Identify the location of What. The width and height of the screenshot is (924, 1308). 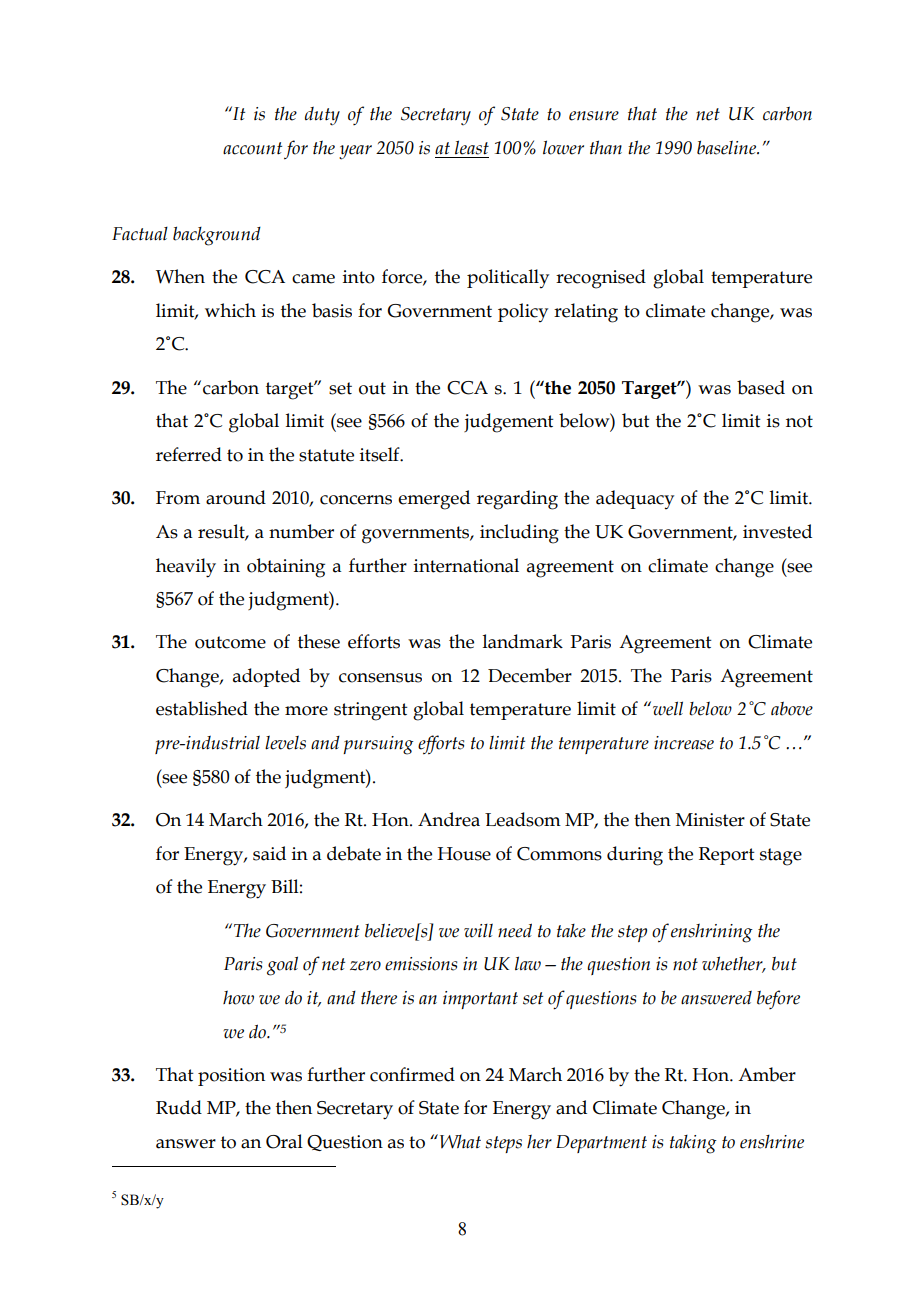
(459, 1141).
